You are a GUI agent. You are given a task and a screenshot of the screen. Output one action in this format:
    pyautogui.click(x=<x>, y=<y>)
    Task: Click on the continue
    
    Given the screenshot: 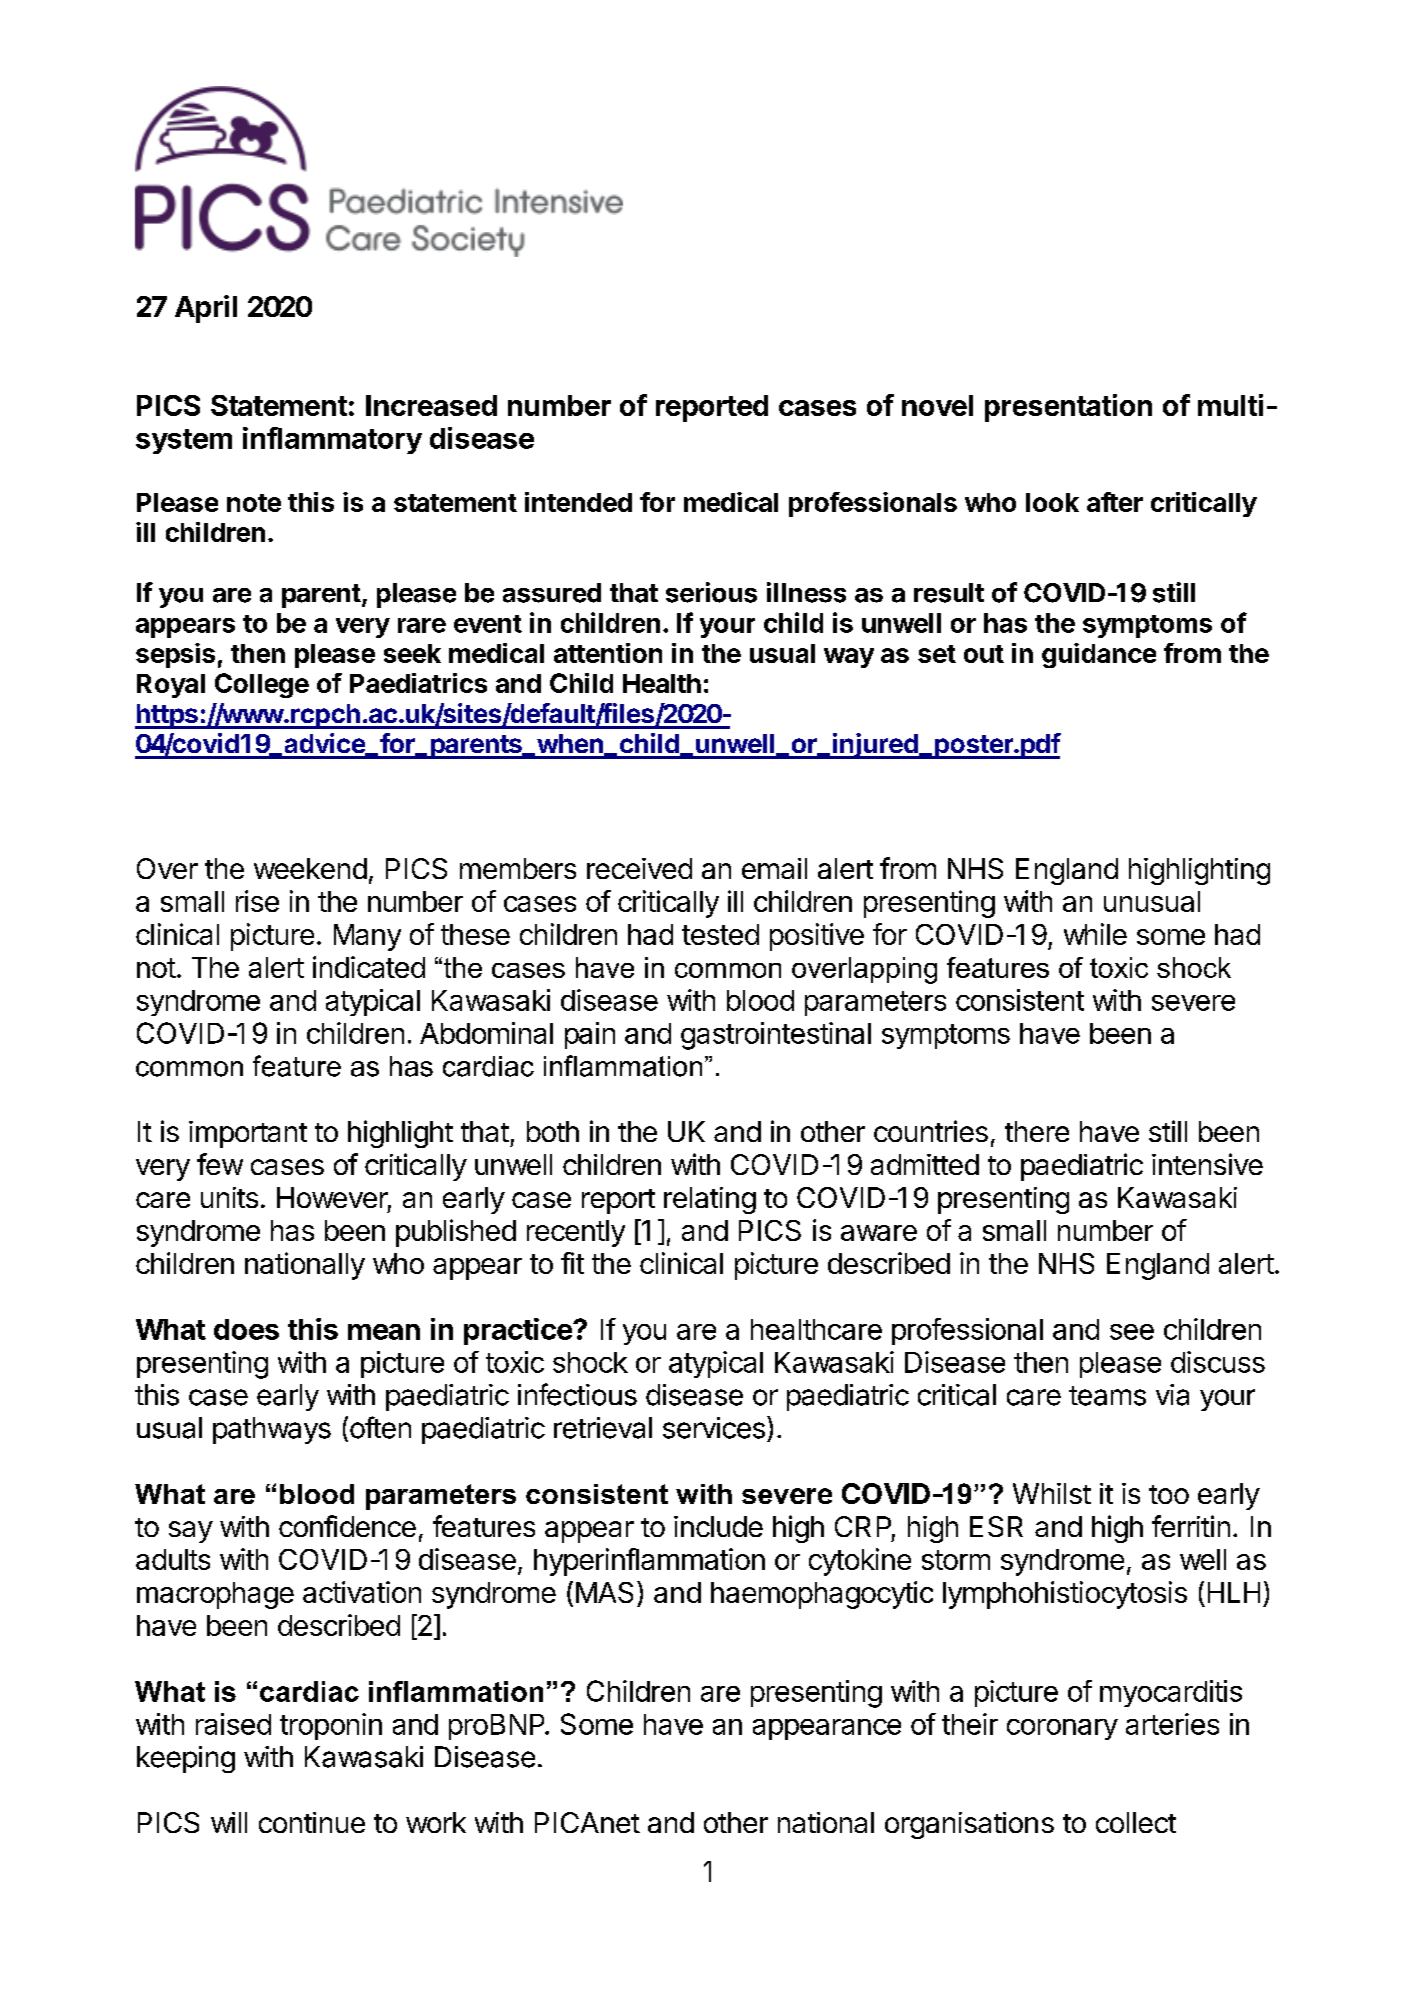 What is the action you would take?
    pyautogui.click(x=312, y=1822)
